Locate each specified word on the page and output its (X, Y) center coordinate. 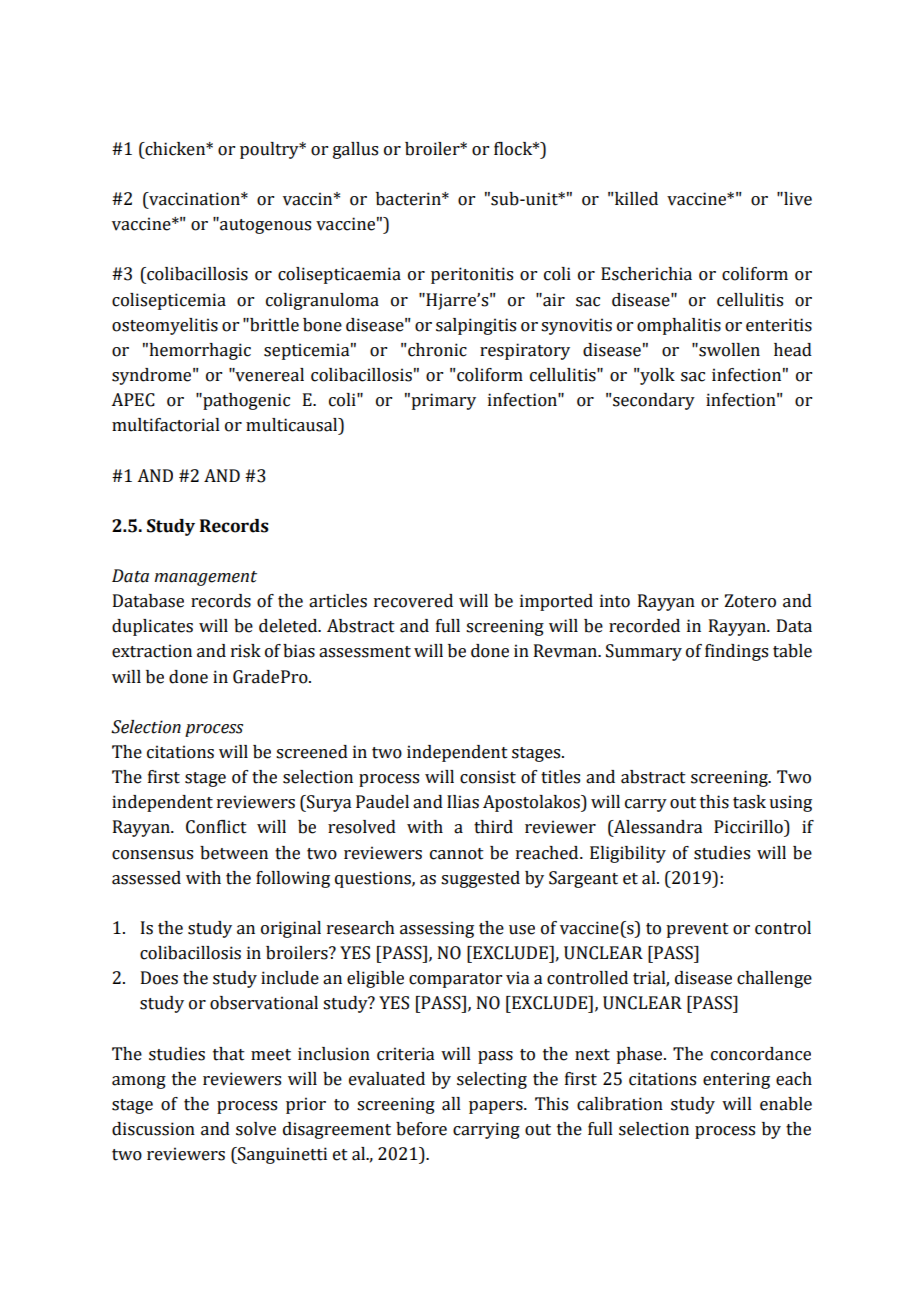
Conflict (216, 827)
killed (635, 199)
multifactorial (166, 425)
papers (497, 1107)
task (749, 802)
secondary (653, 401)
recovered (413, 601)
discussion (153, 1129)
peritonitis (472, 275)
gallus (355, 150)
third (493, 827)
